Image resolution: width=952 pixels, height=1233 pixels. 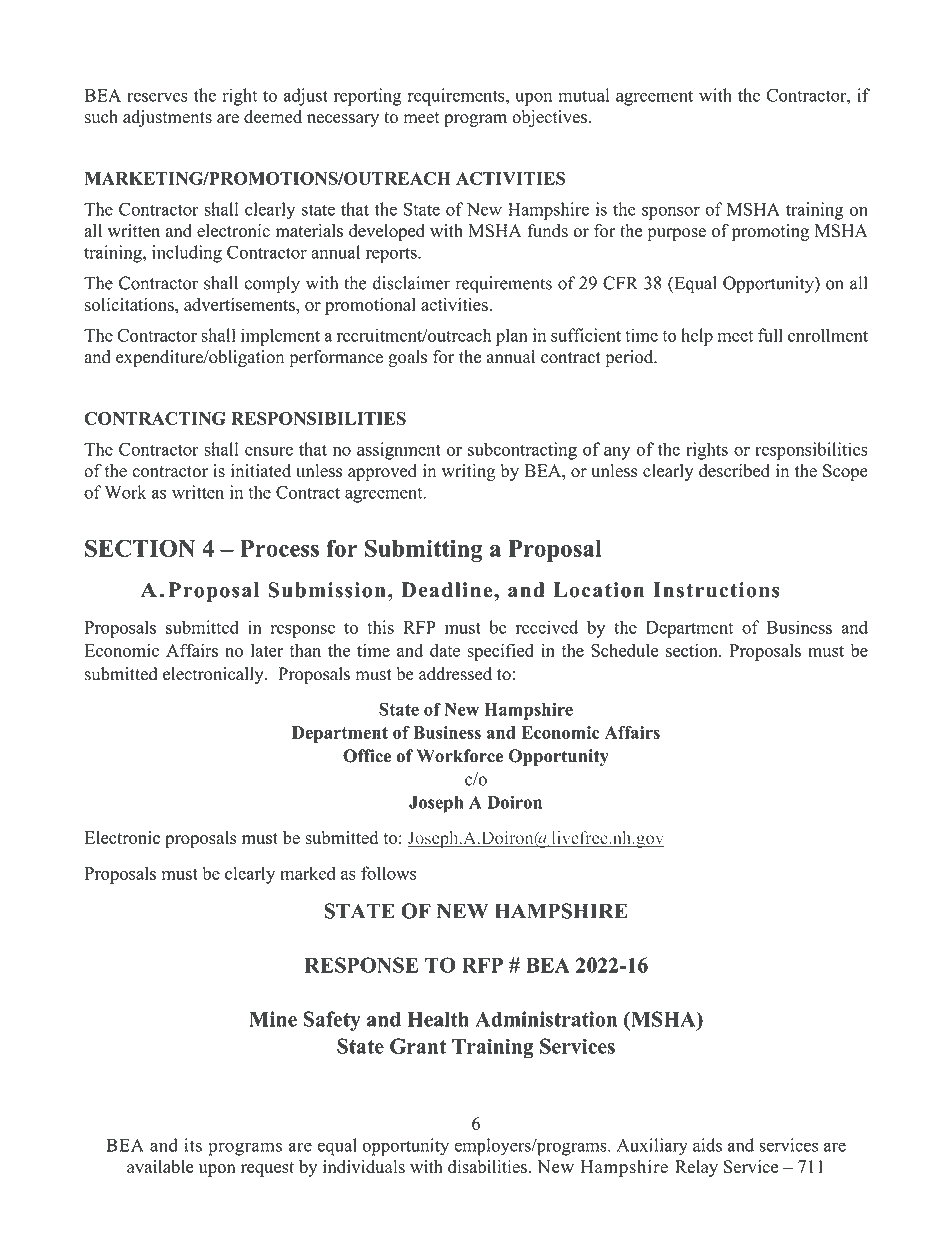 What do you see at coordinates (488, 1167) in the screenshot?
I see `disabilities` at bounding box center [488, 1167].
